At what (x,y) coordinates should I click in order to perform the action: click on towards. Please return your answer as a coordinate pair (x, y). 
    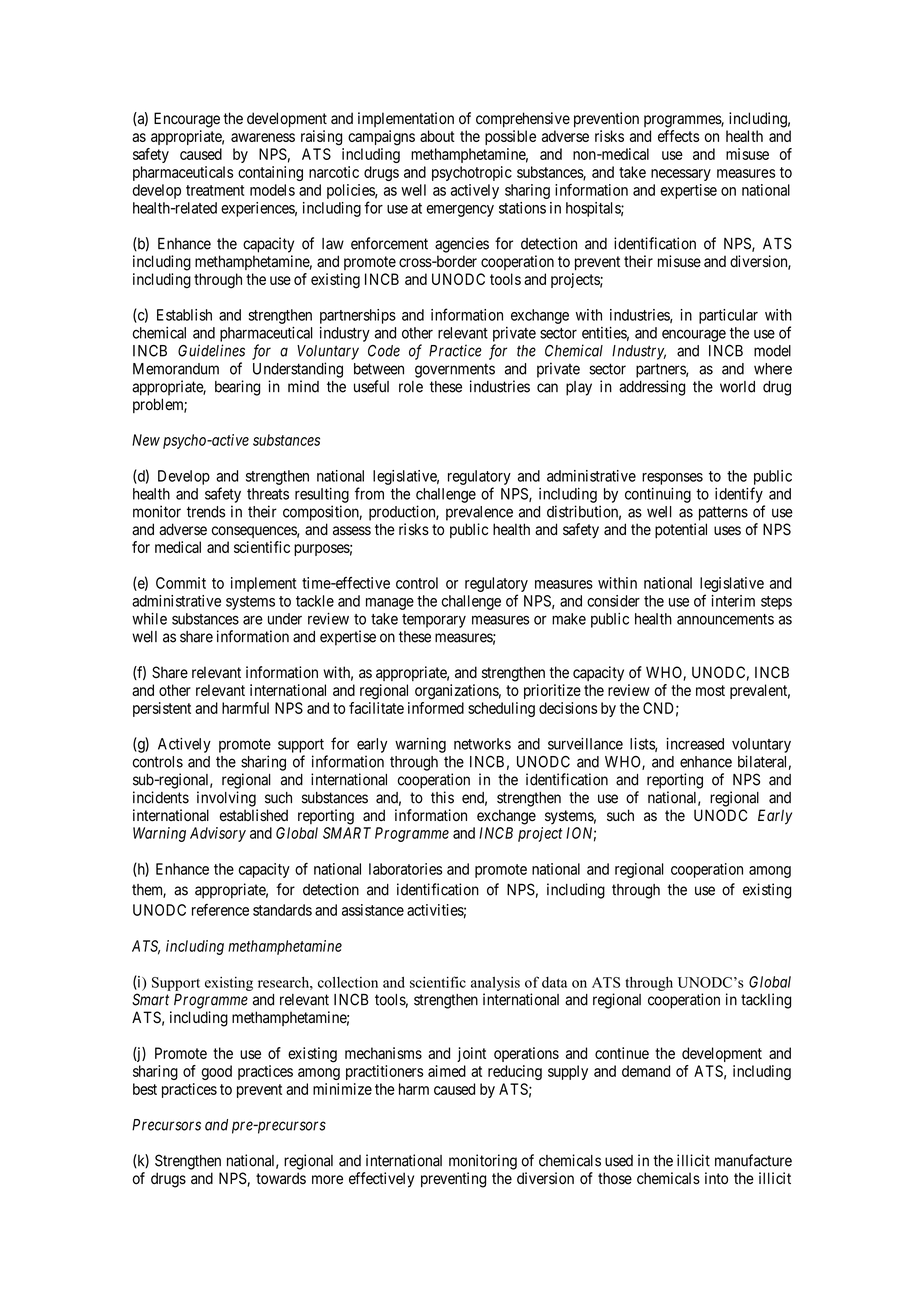
    Looking at the image, I should click on (281, 1178).
